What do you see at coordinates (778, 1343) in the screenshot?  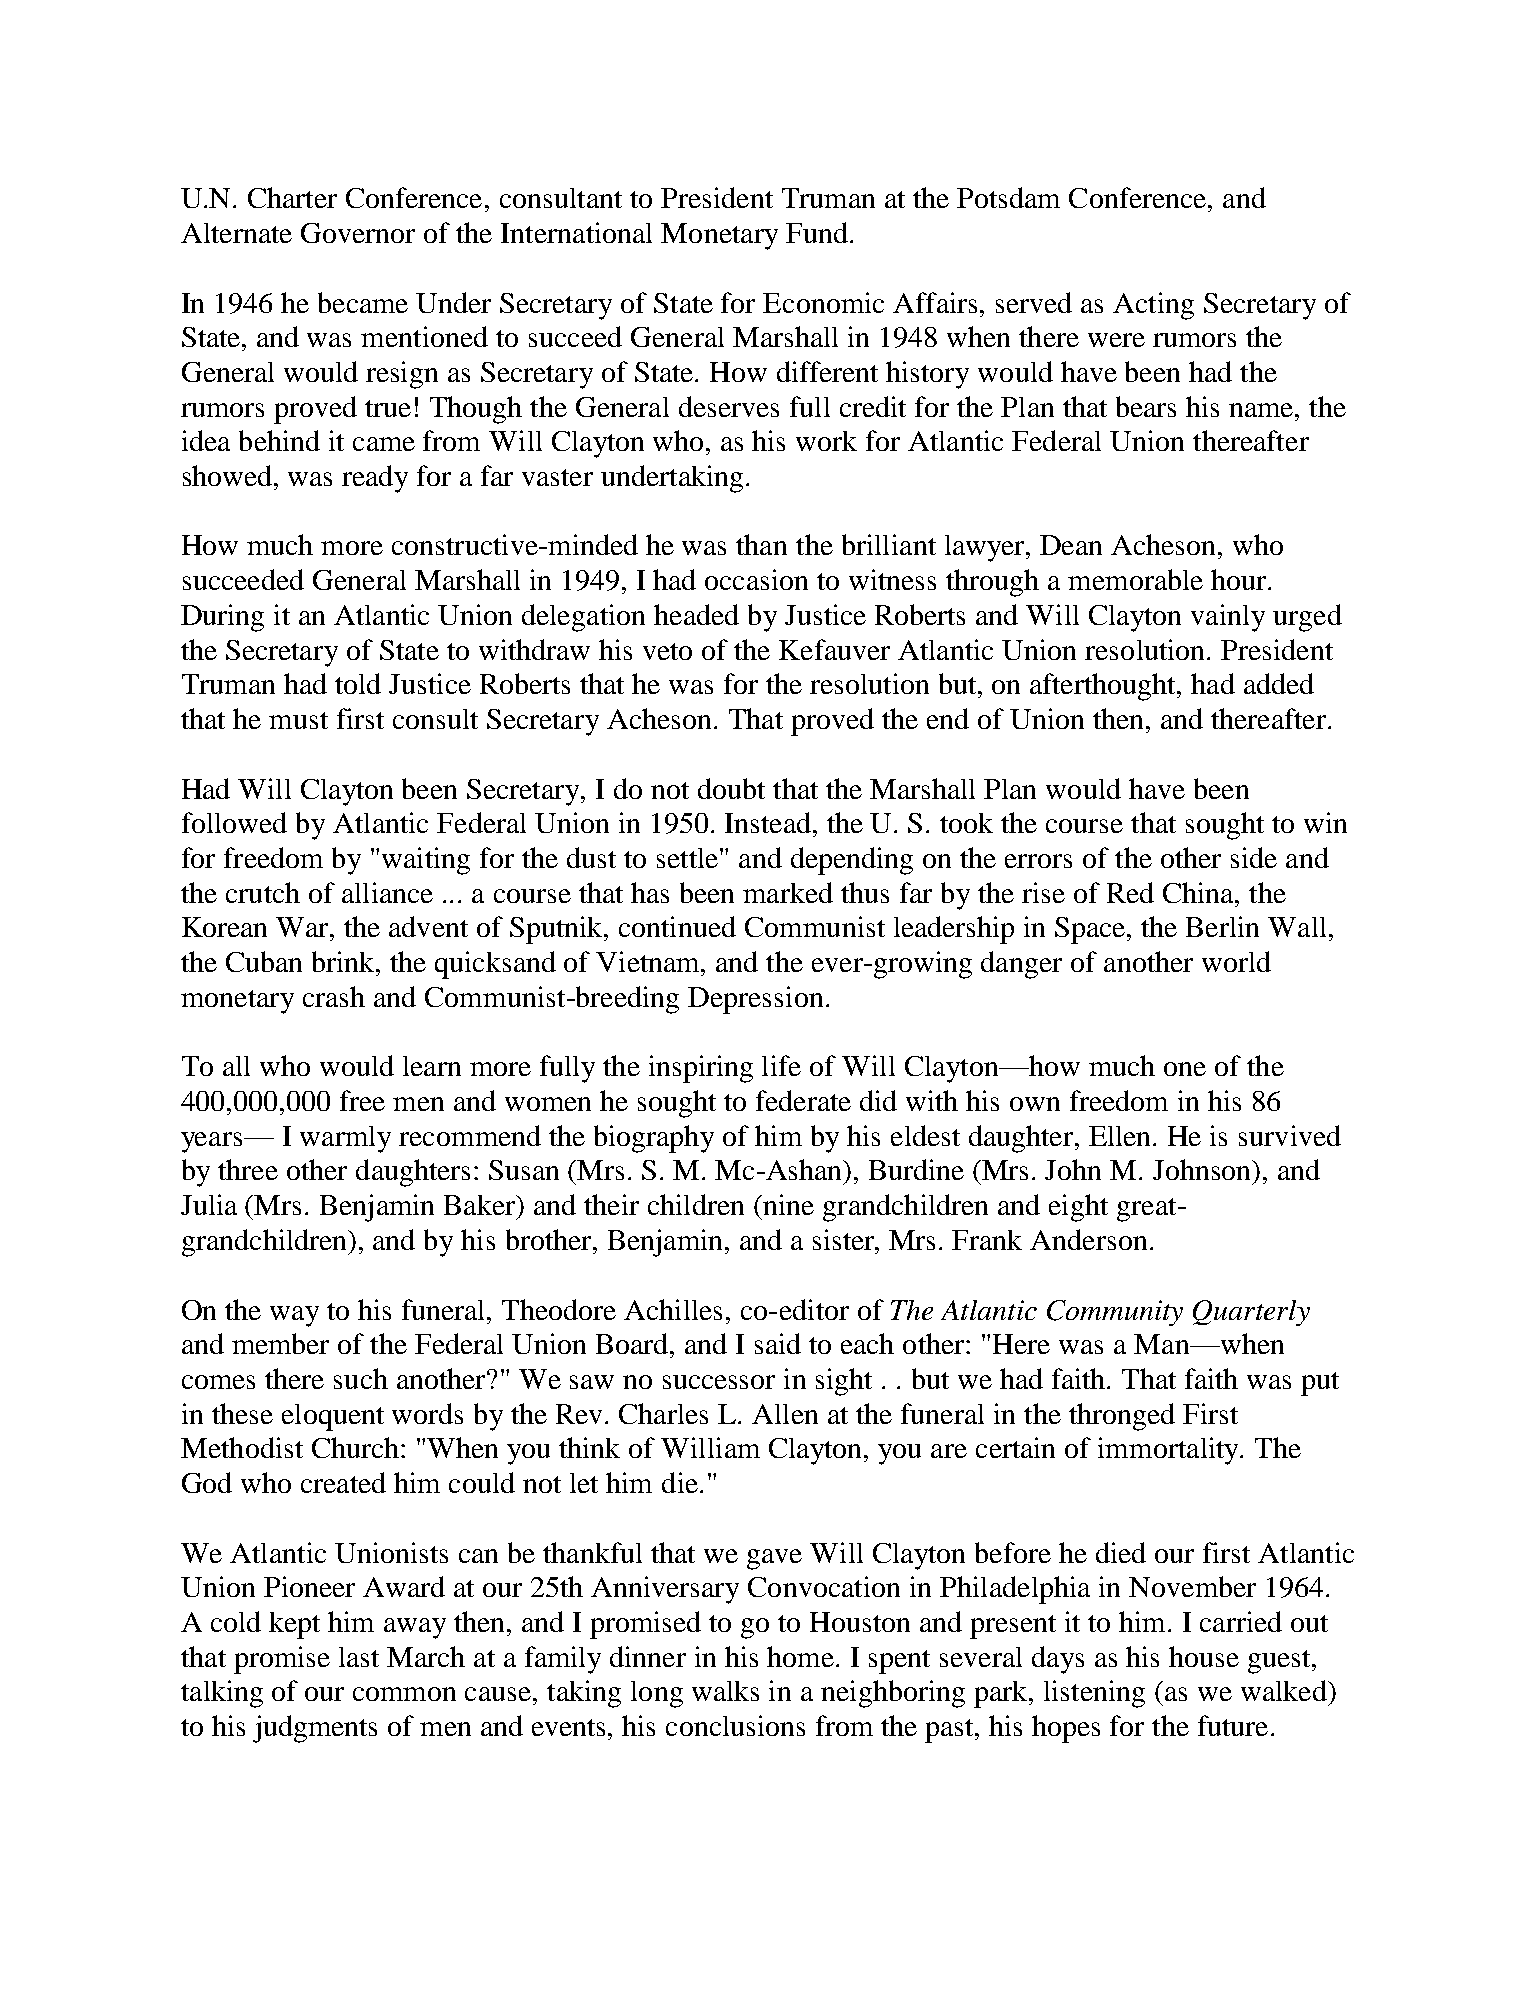 I see `said` at bounding box center [778, 1343].
